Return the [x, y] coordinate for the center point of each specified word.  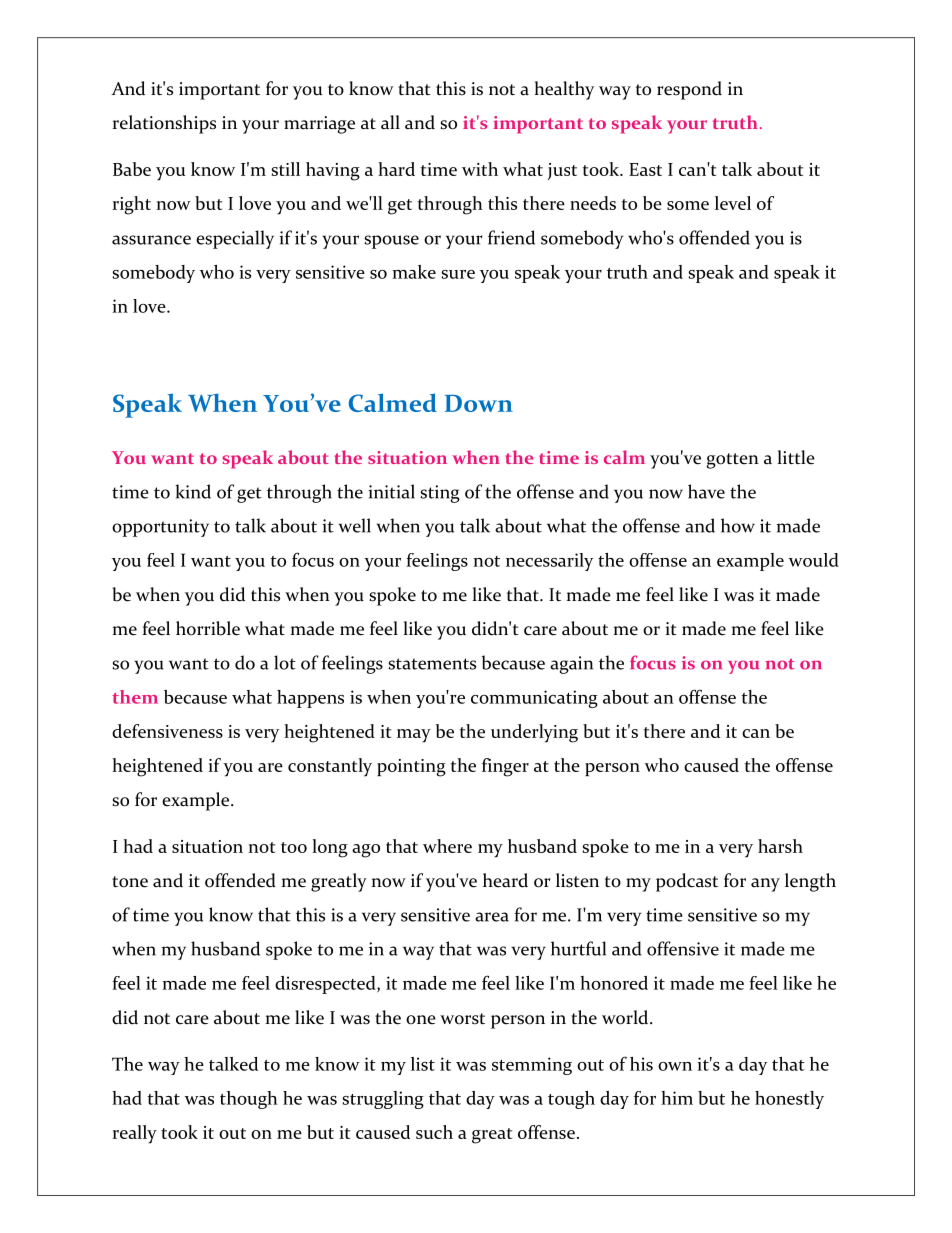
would [814, 560]
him [677, 1098]
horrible [208, 628]
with [480, 169]
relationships [164, 124]
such [434, 1132]
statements [432, 664]
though [249, 1100]
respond [689, 90]
